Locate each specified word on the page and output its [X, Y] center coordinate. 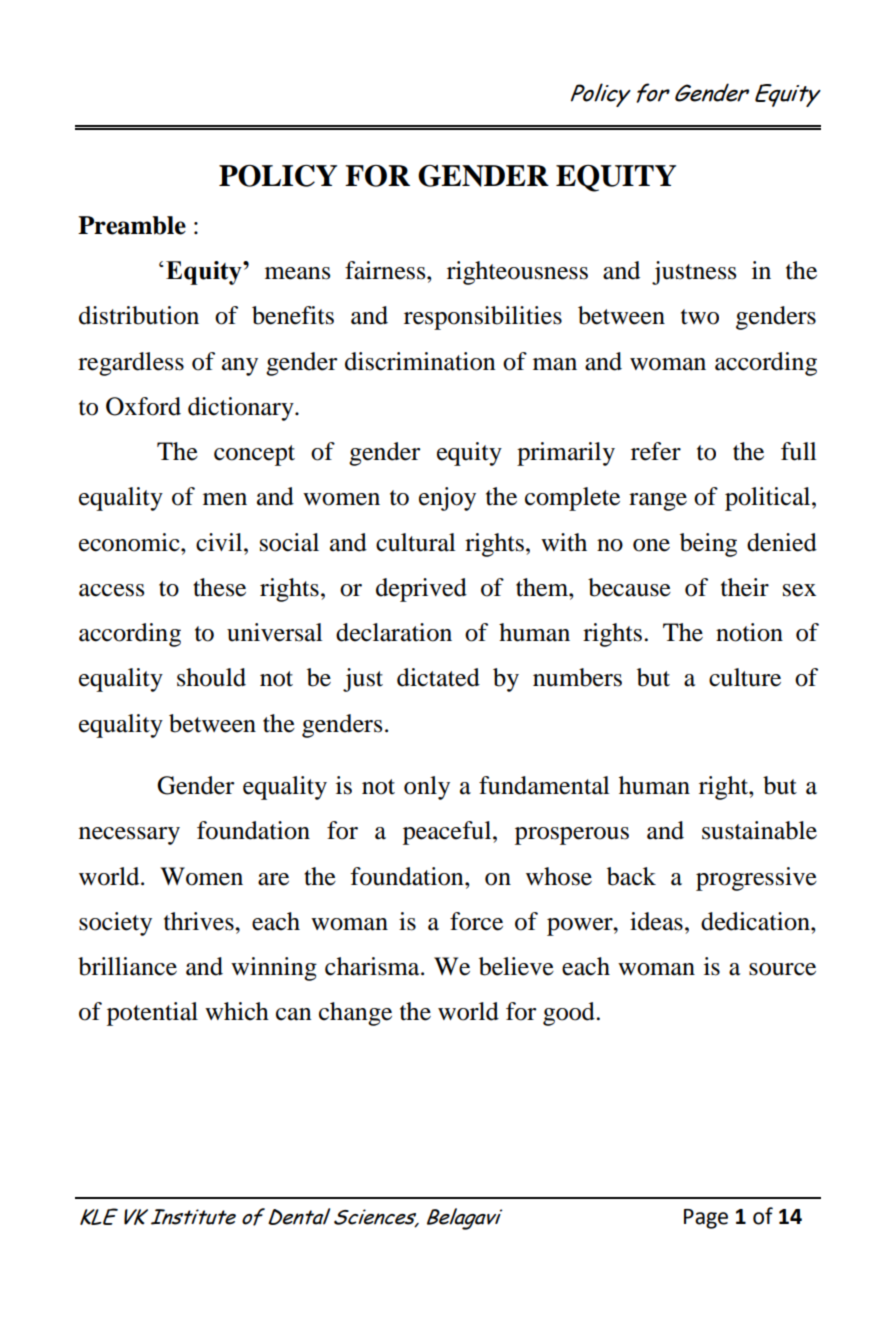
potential [152, 1014]
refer [656, 451]
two [700, 317]
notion [749, 632]
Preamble [132, 225]
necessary [129, 836]
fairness [386, 270]
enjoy [447, 499]
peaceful [448, 833]
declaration [394, 632]
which [237, 1011]
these [219, 587]
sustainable [759, 830]
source [782, 969]
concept [254, 455]
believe [516, 966]
